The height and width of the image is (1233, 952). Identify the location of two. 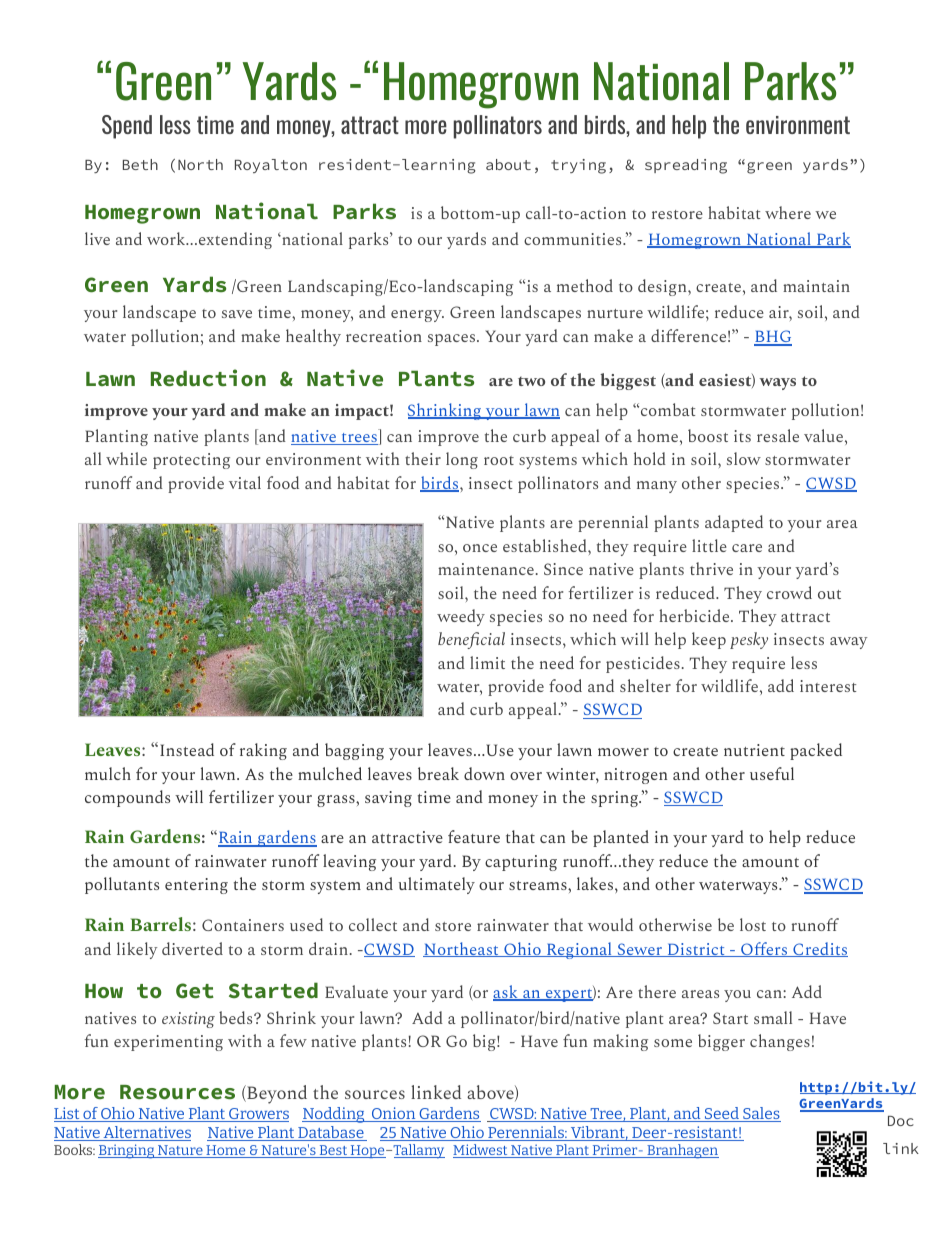
(531, 381).
